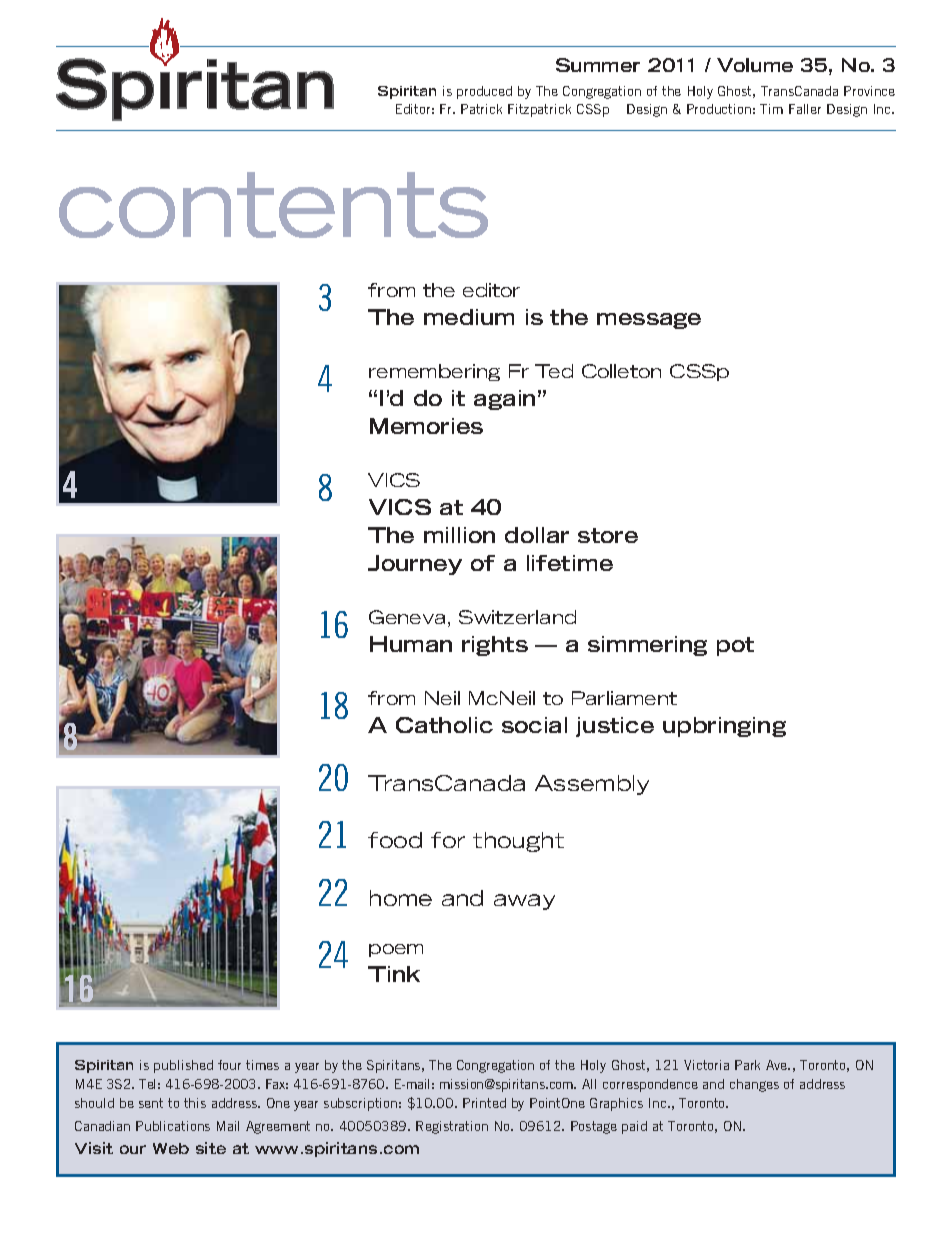 This document has height=1233, width=952. Describe the element at coordinates (724, 727) in the document. I see `upbringing` at that location.
